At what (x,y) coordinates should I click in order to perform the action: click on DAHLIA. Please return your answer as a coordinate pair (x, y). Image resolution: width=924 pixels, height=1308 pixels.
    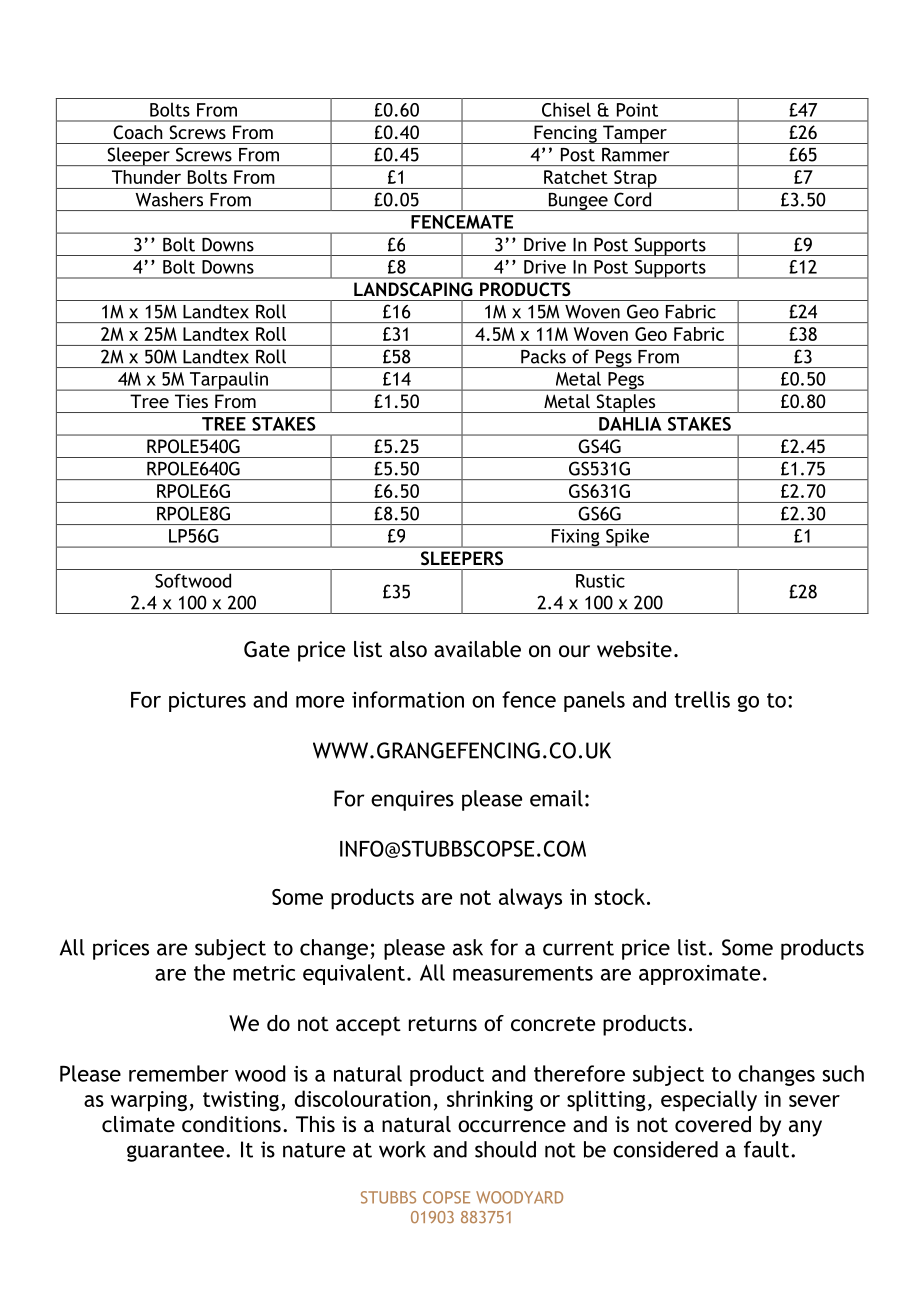
    Looking at the image, I should click on (630, 424).
